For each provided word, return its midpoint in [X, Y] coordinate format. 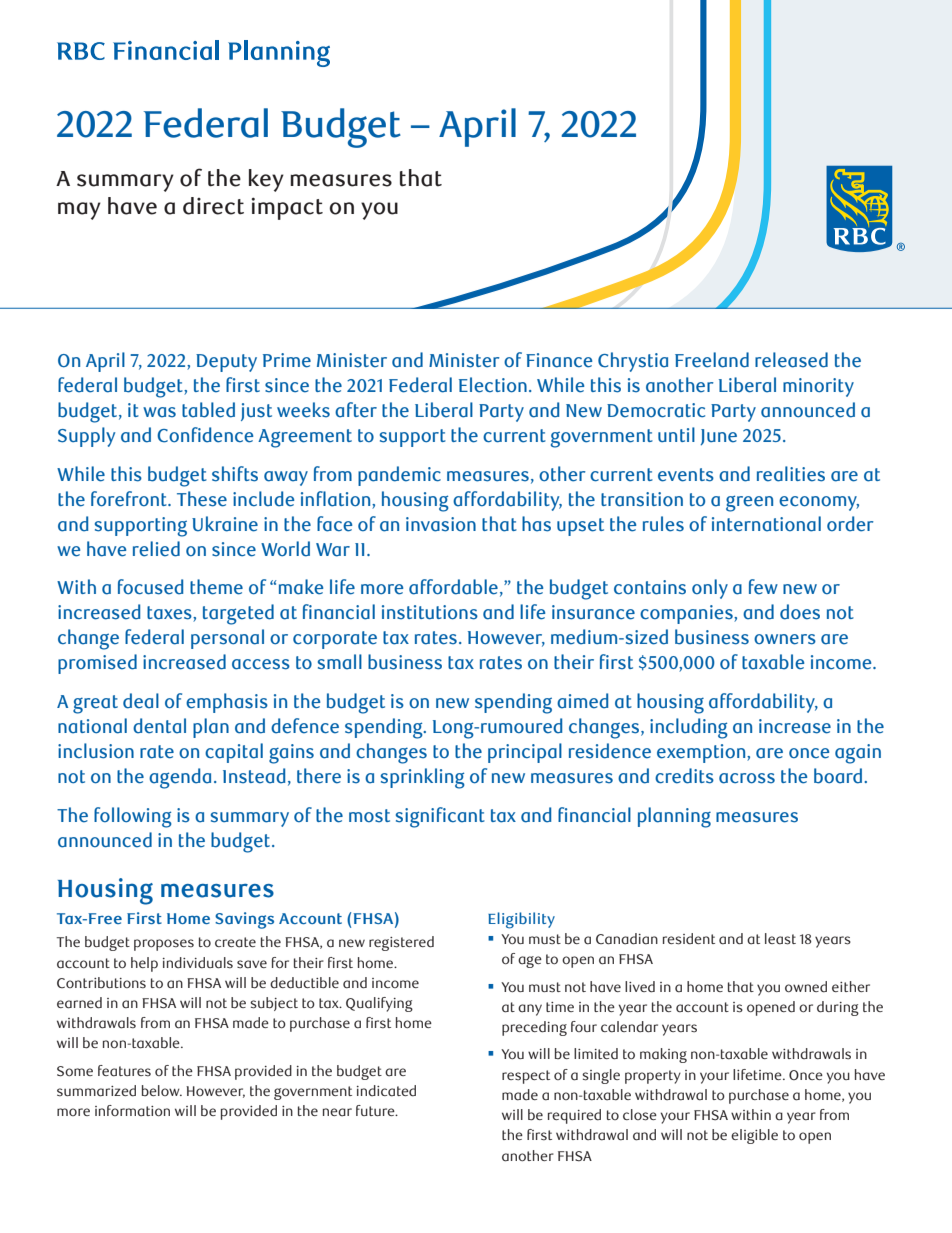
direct [213, 206]
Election [493, 385]
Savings [244, 920]
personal [227, 639]
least [780, 939]
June [718, 437]
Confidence [205, 435]
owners [785, 639]
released [791, 360]
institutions [430, 612]
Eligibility [521, 920]
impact [287, 208]
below [162, 1090]
